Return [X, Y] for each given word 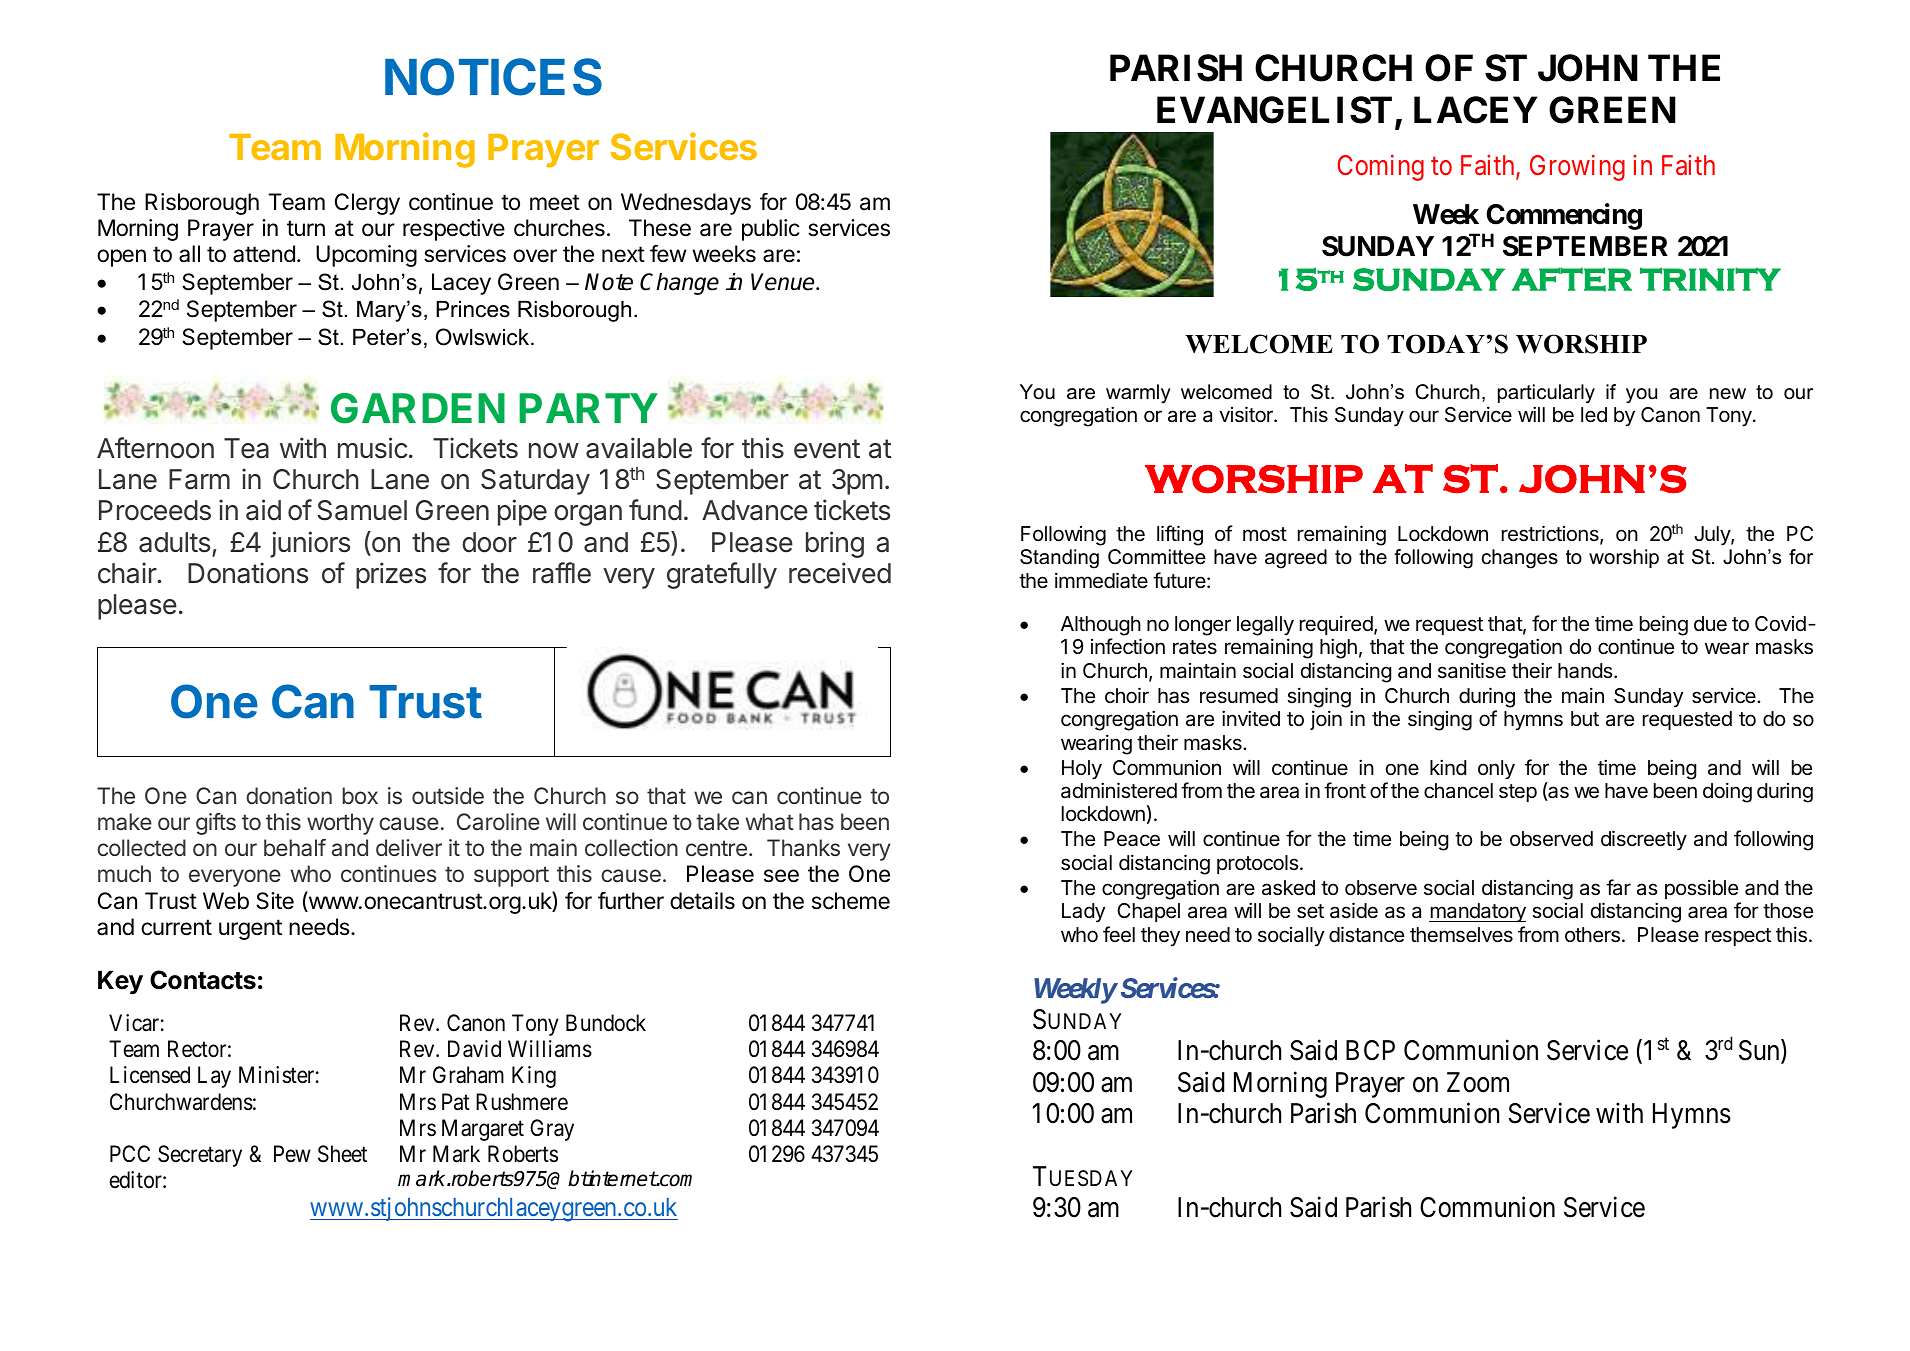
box [360, 795]
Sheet [342, 1154]
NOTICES [493, 77]
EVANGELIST [1274, 110]
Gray [552, 1130]
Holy [1082, 770]
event [827, 449]
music [373, 448]
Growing [1577, 167]
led [1594, 414]
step [1518, 793]
